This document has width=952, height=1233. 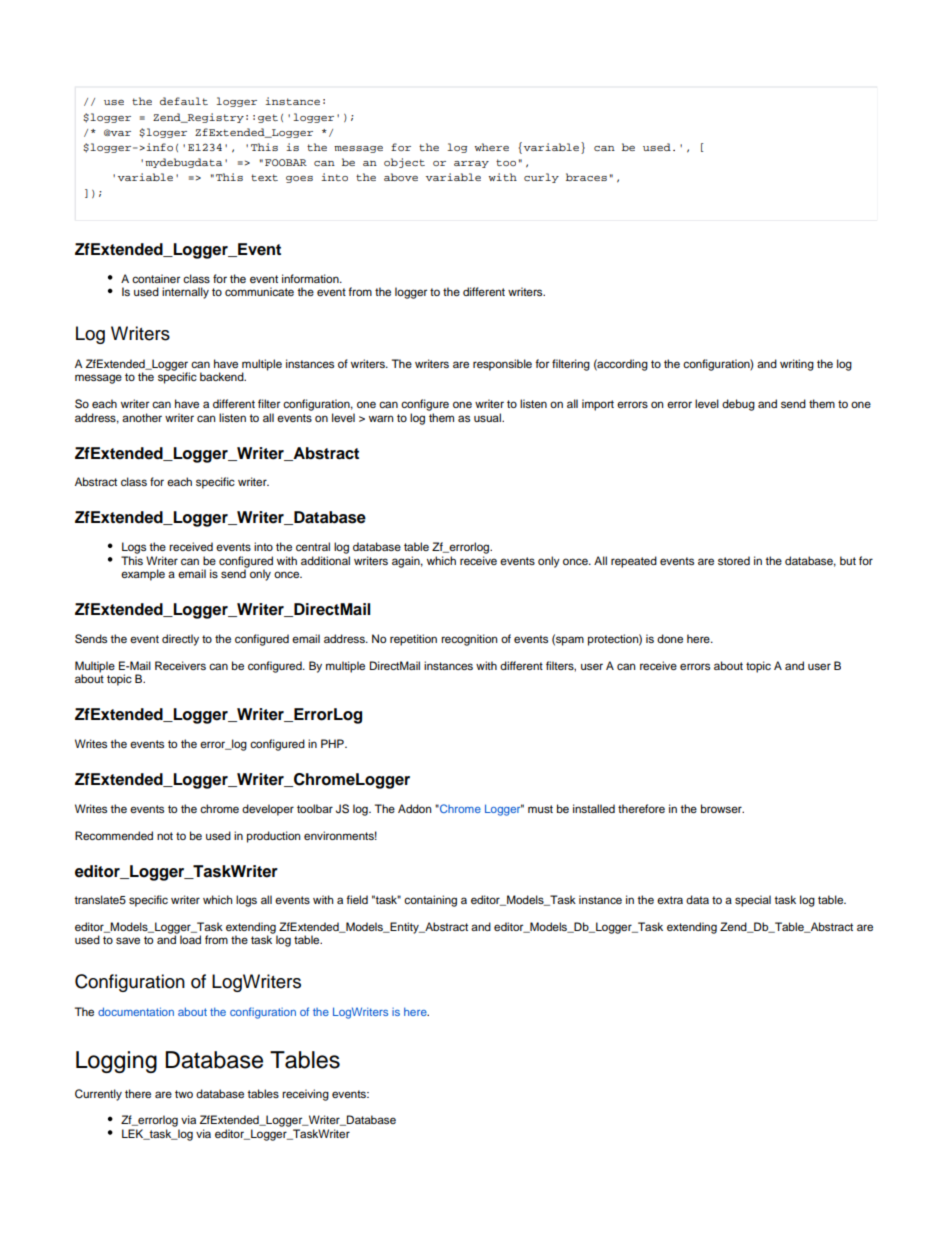 I want to click on array, so click(x=471, y=164).
